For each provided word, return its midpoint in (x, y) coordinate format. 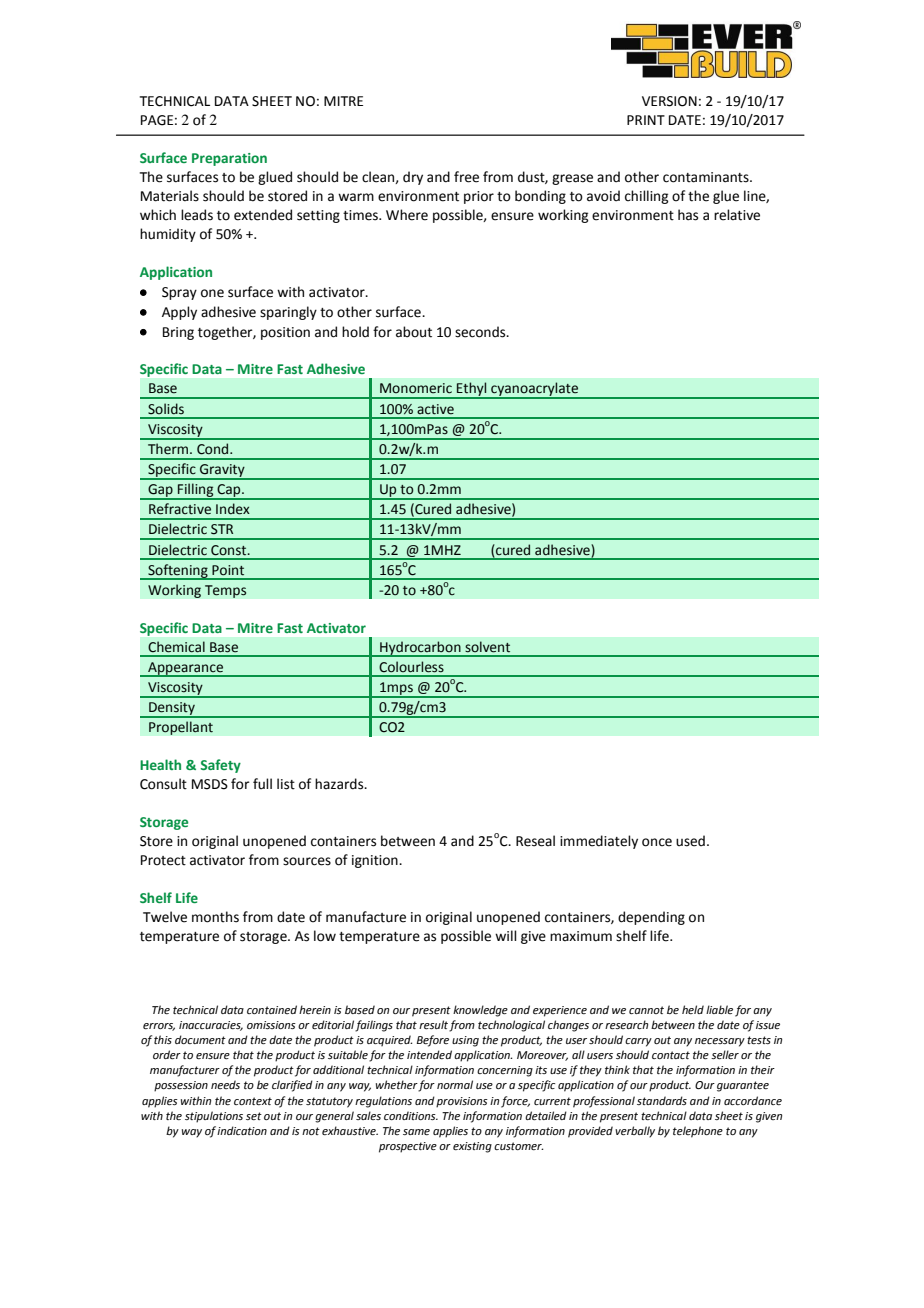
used (690, 841)
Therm (168, 449)
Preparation (229, 159)
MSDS (210, 784)
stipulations (214, 1117)
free (466, 177)
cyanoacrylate (534, 390)
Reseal (535, 841)
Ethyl (472, 390)
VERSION (669, 101)
